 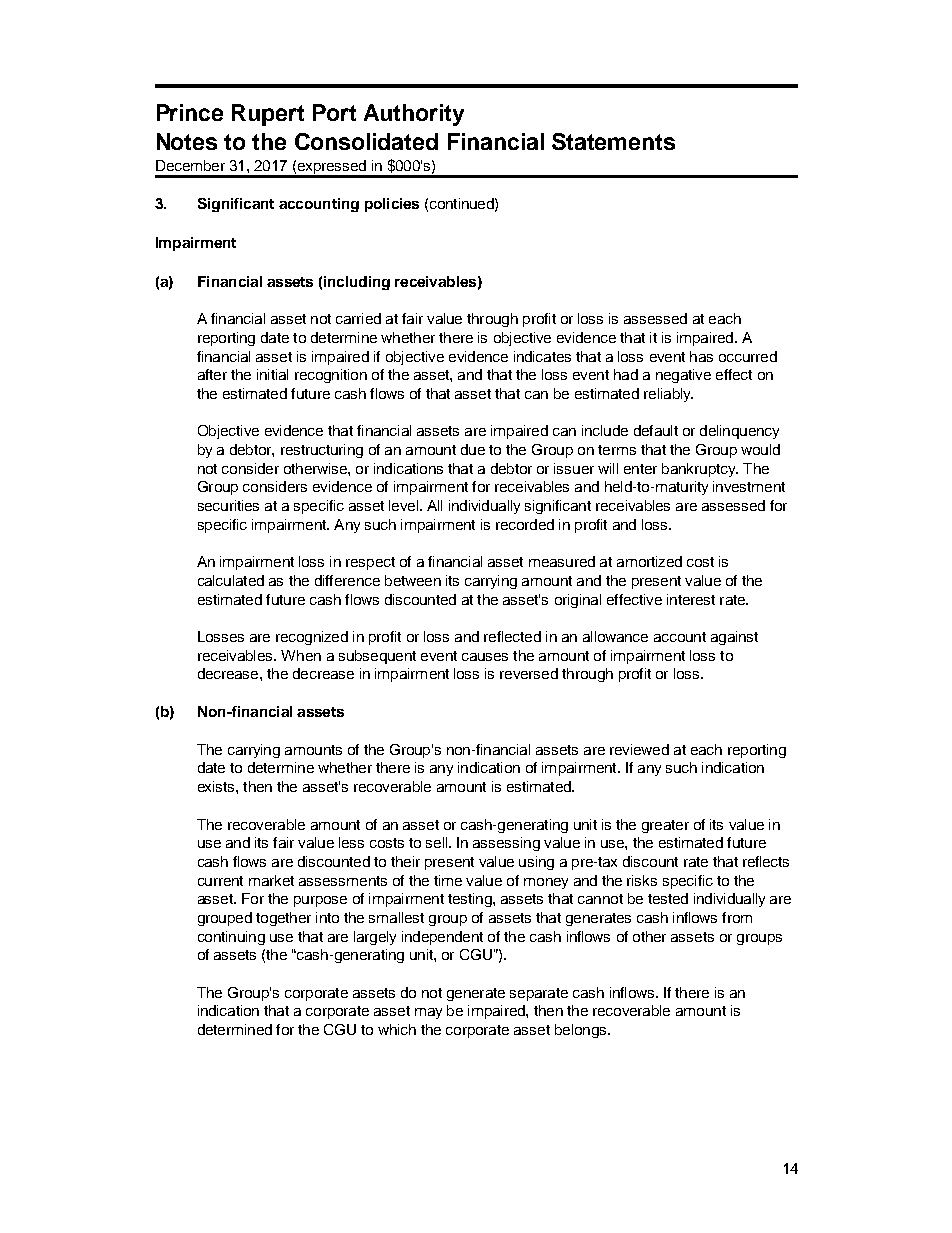 What do you see at coordinates (231, 938) in the document?
I see `continuing` at bounding box center [231, 938].
